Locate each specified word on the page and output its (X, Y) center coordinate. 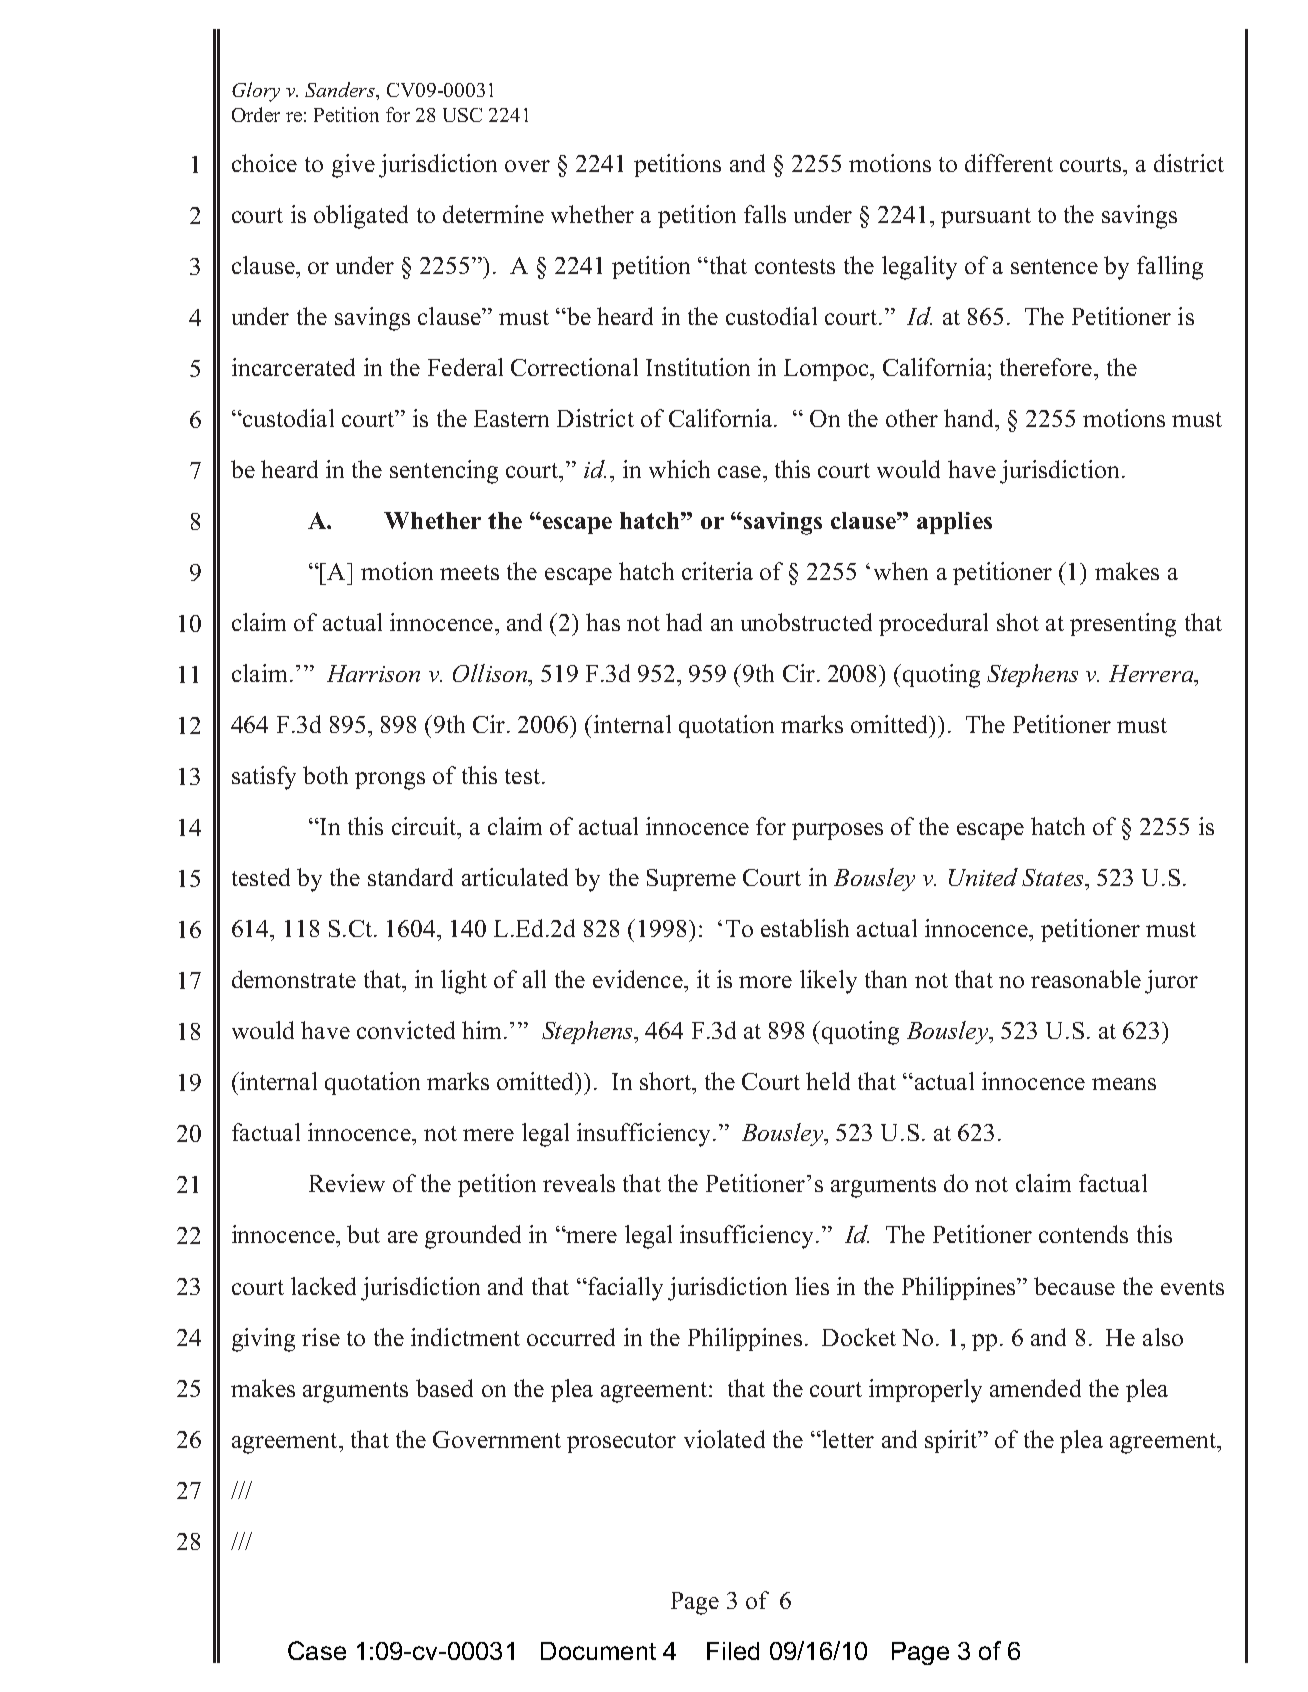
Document (598, 1651)
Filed (733, 1651)
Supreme (691, 880)
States (1054, 877)
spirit (952, 1441)
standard (410, 877)
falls (765, 214)
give (353, 166)
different (1009, 163)
